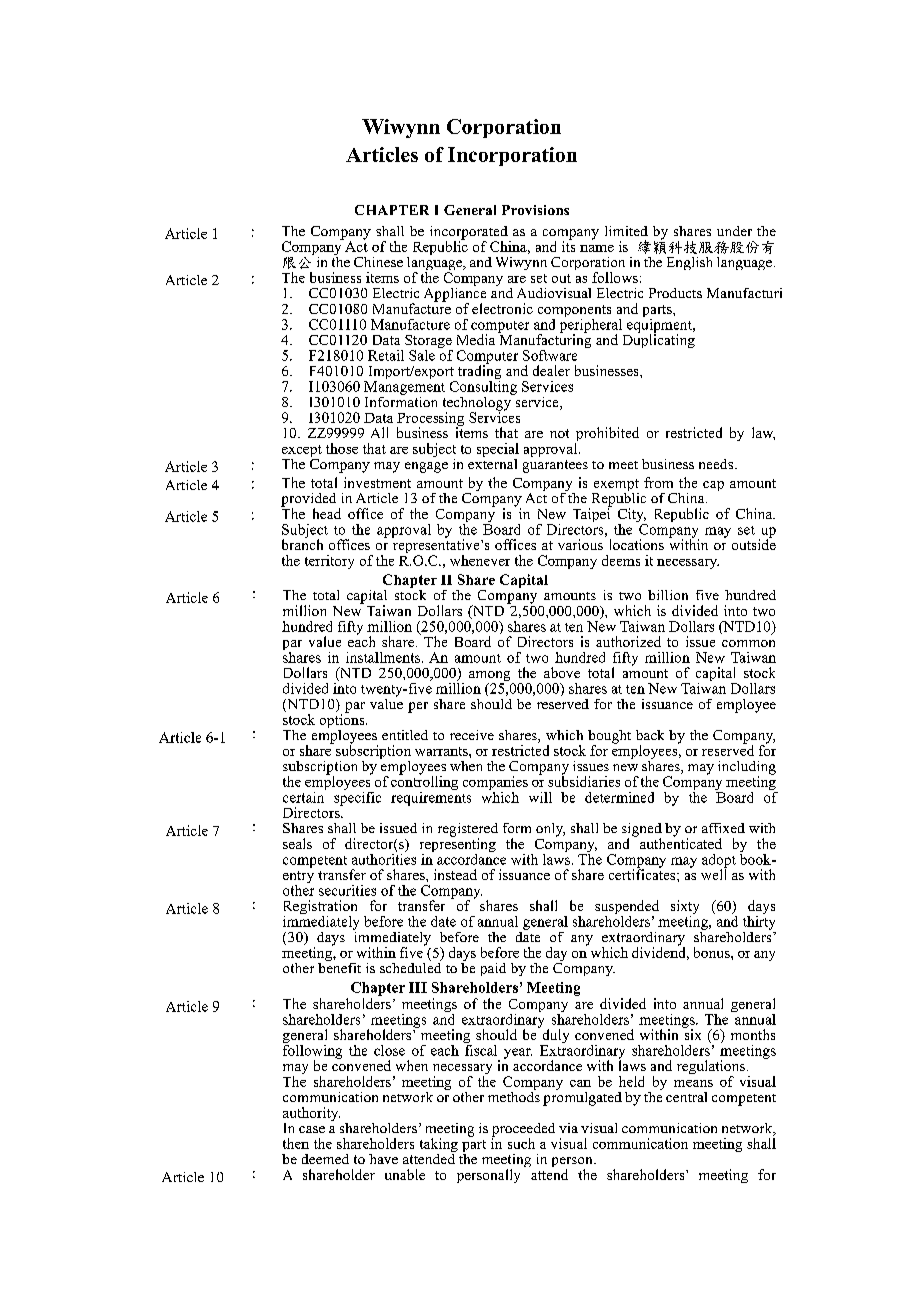 The image size is (924, 1308). Describe the element at coordinates (535, 210) in the page. I see `Provisions` at that location.
